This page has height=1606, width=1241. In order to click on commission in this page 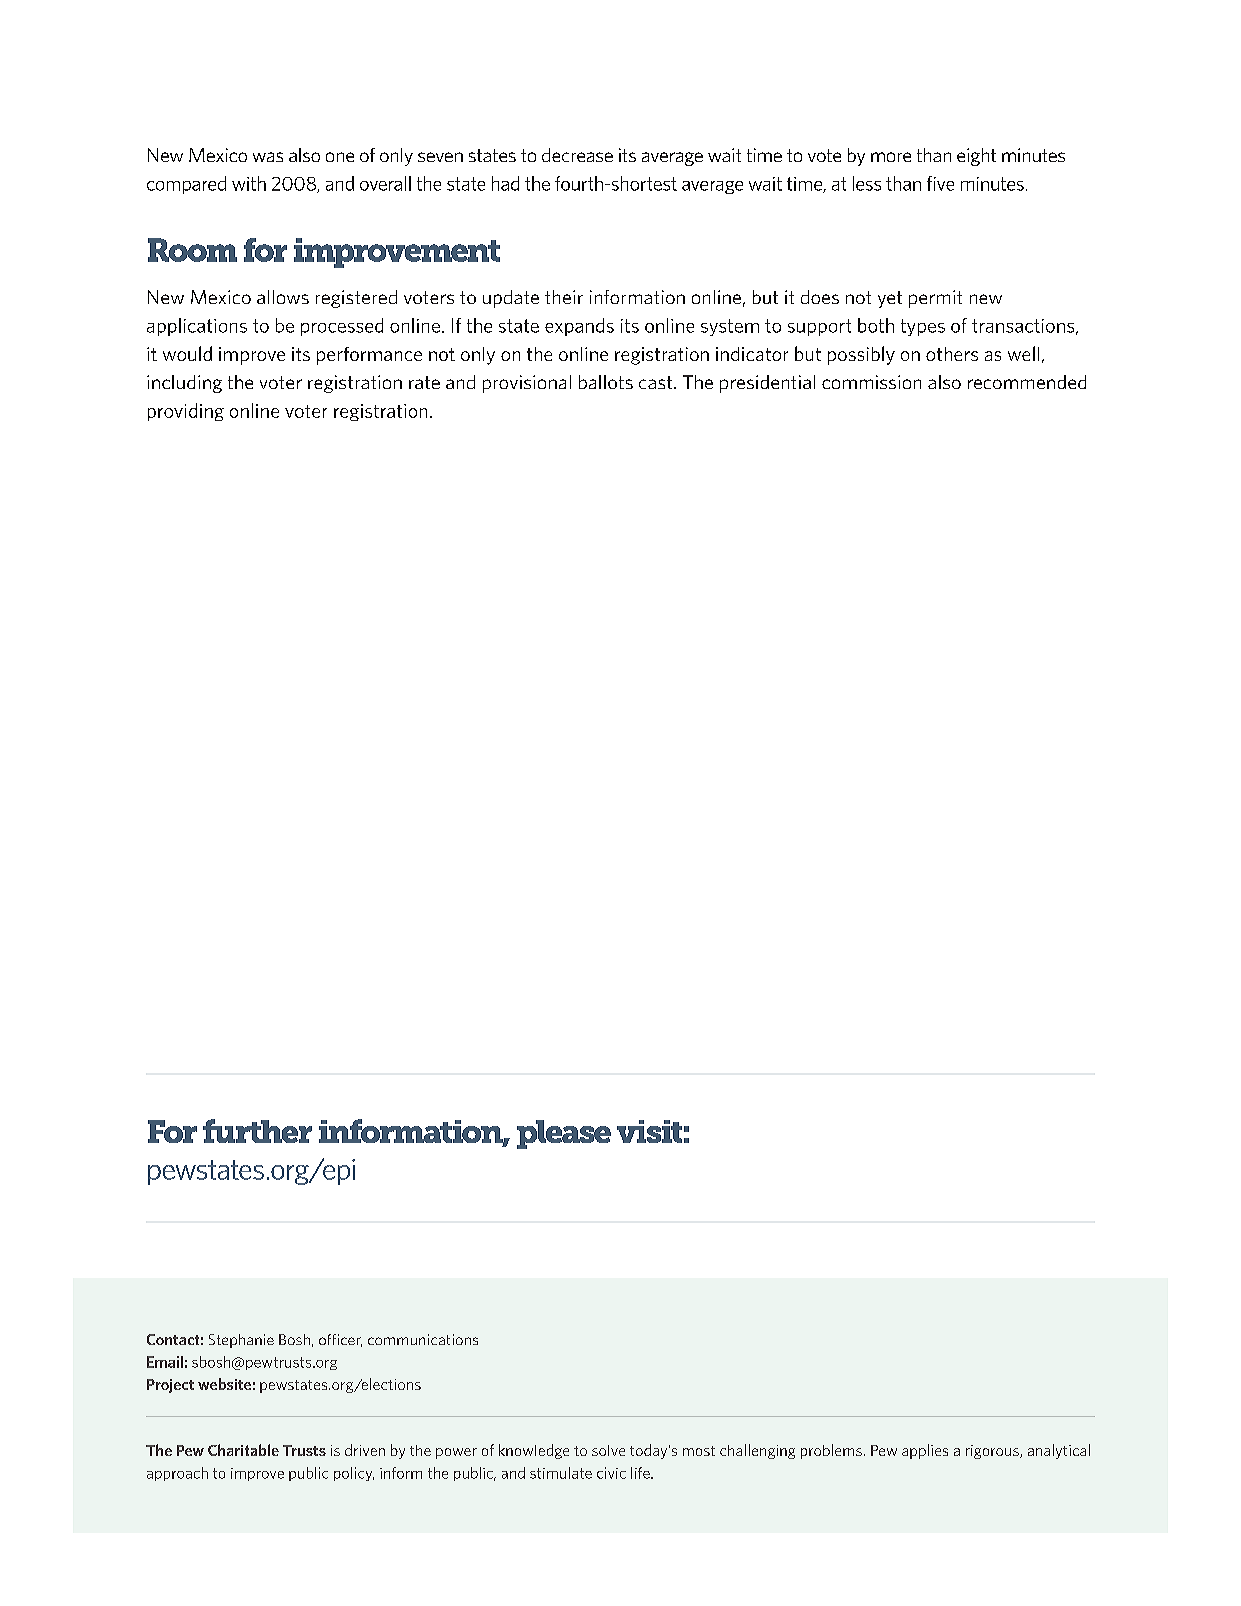, I will do `click(871, 382)`.
